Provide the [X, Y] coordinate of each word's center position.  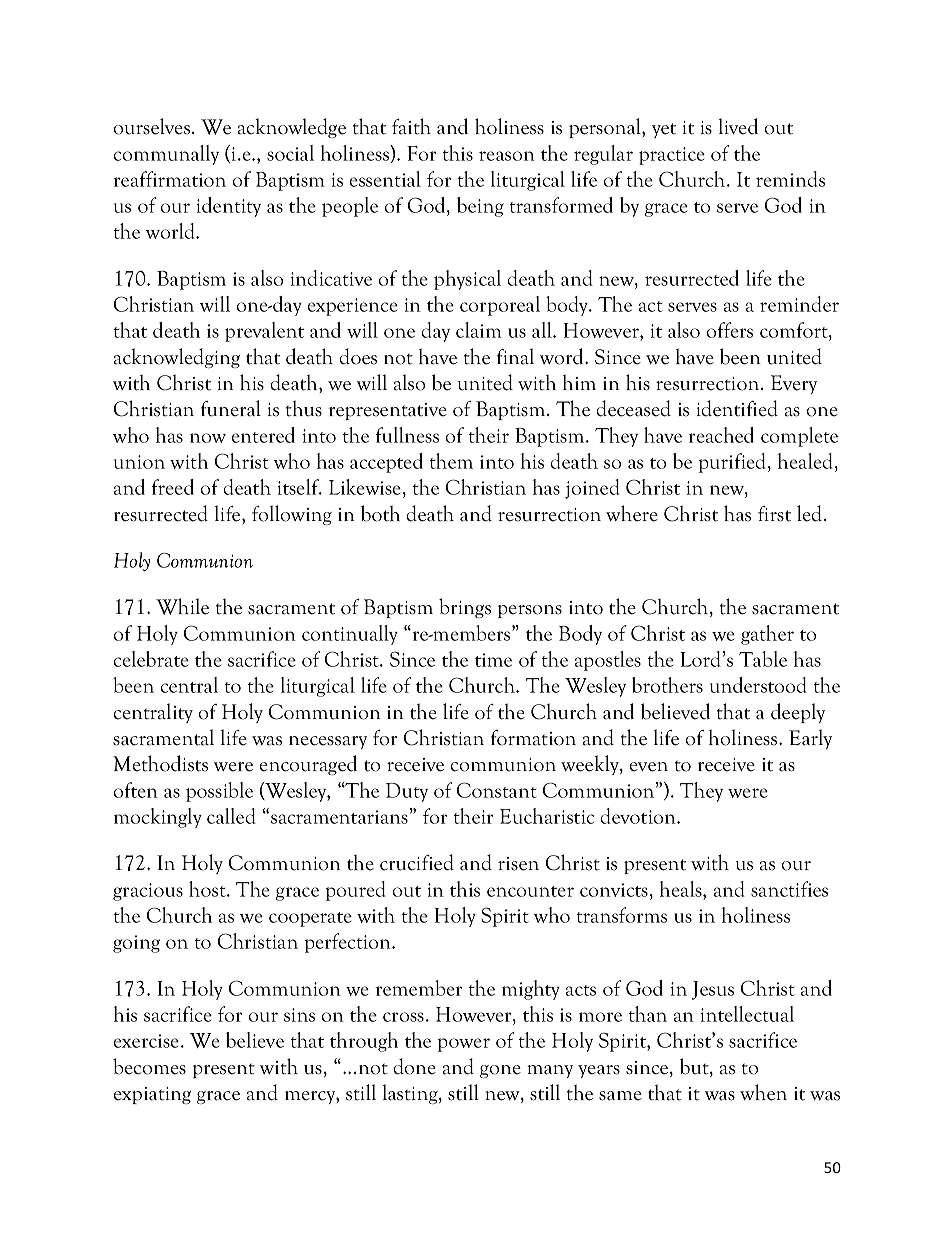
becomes [149, 1066]
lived [738, 126]
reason [507, 156]
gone [500, 1071]
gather [767, 635]
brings [465, 608]
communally [166, 155]
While [182, 606]
